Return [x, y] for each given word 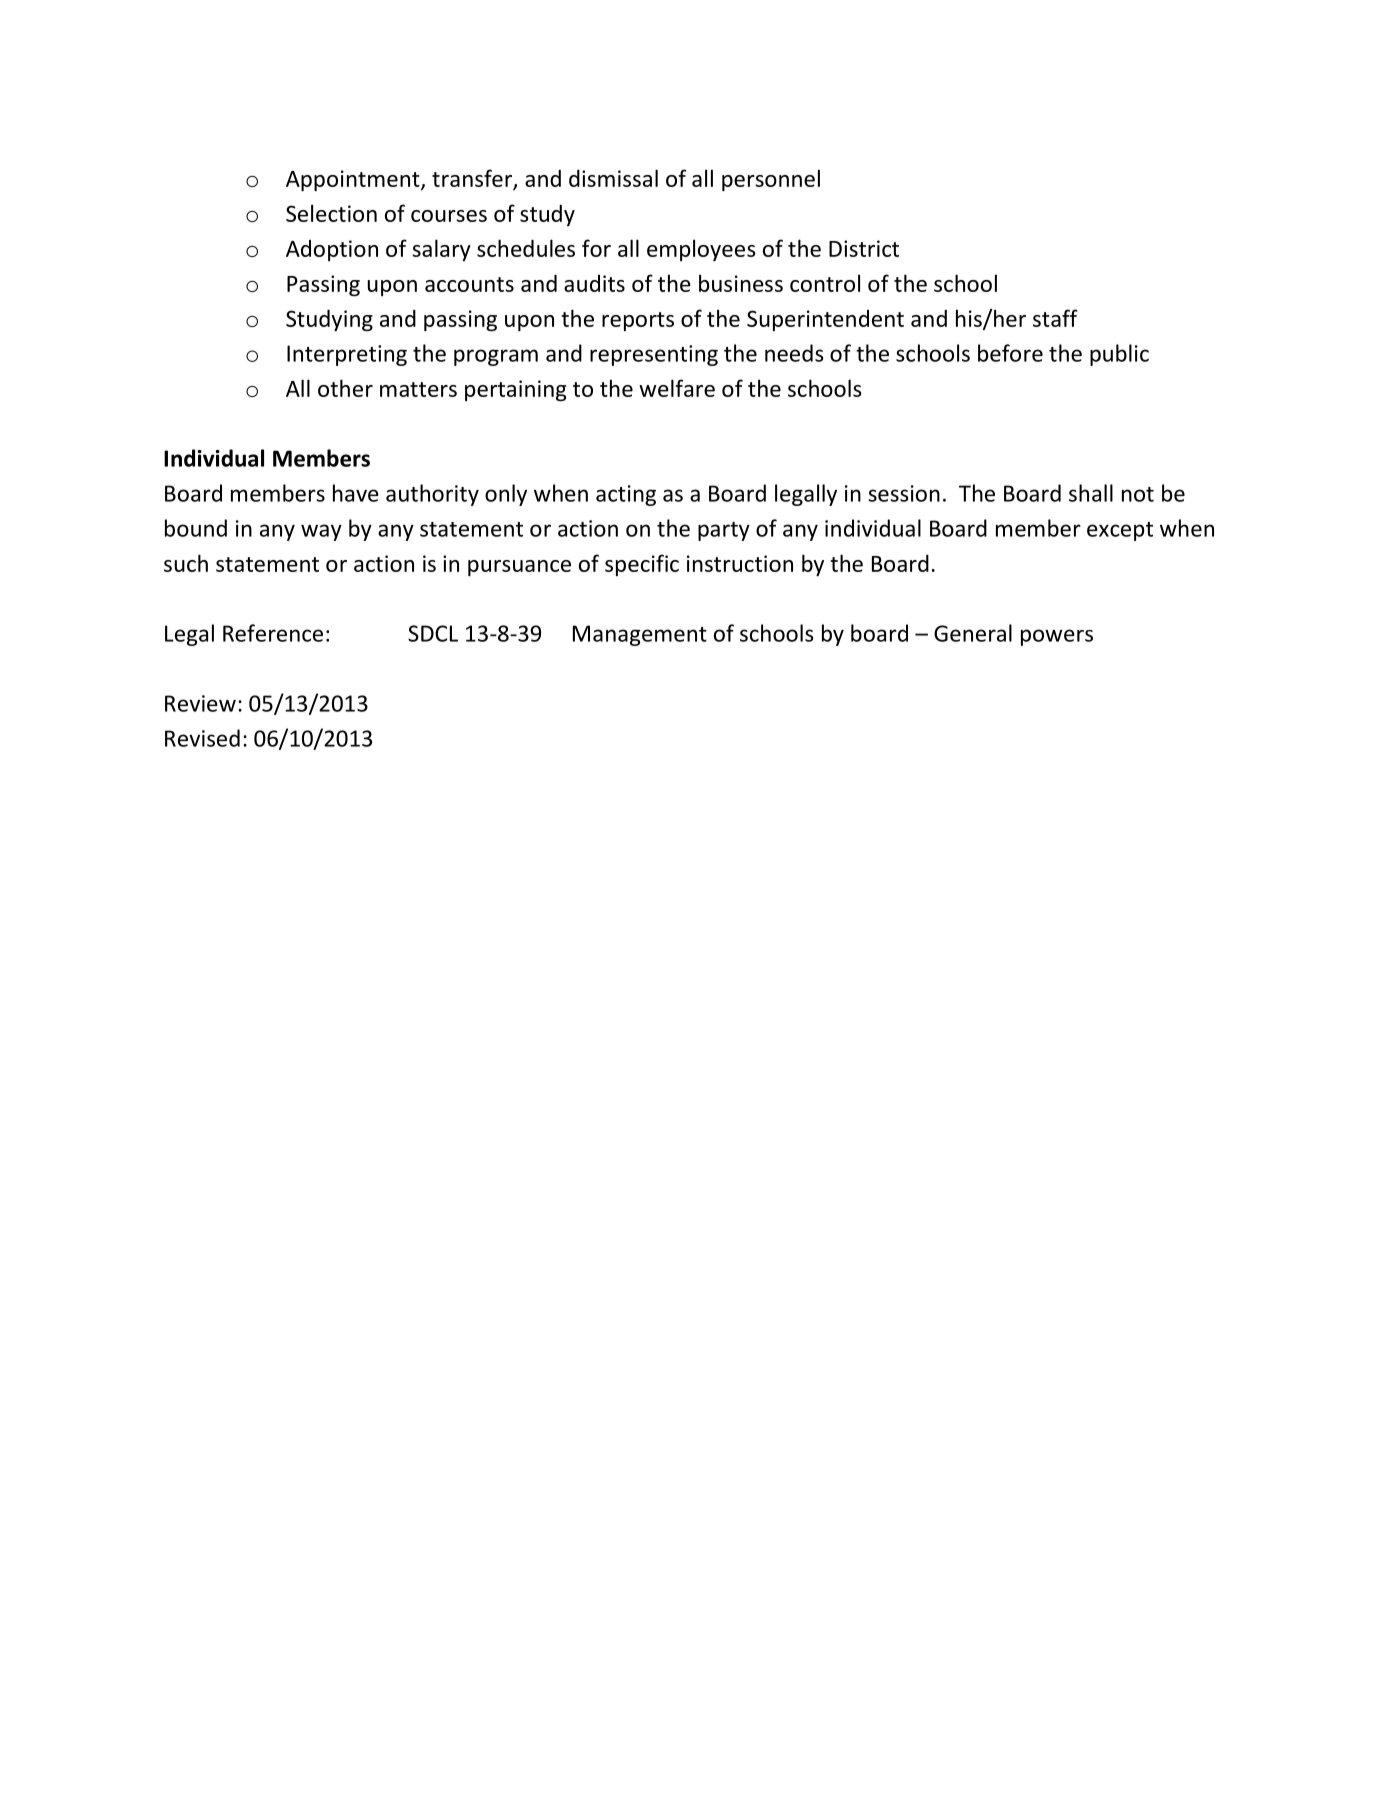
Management [640, 635]
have [356, 493]
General [973, 633]
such [186, 563]
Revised [202, 738]
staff [1055, 318]
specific [642, 565]
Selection [331, 213]
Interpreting [347, 355]
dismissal [613, 178]
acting [626, 495]
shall [1091, 493]
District [864, 248]
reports [638, 321]
